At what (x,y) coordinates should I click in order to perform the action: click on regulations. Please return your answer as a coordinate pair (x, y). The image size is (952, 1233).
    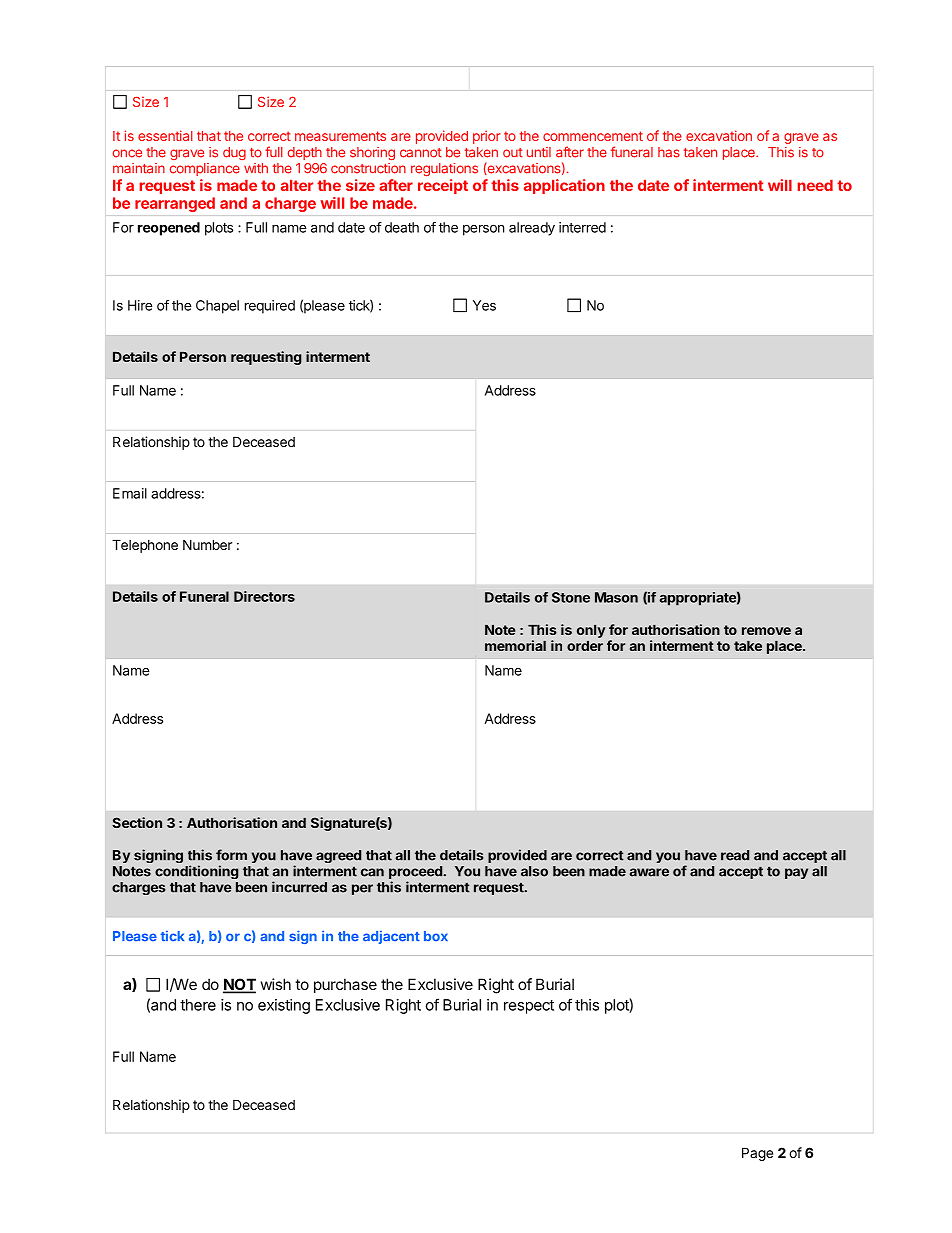
    Looking at the image, I should click on (444, 169).
